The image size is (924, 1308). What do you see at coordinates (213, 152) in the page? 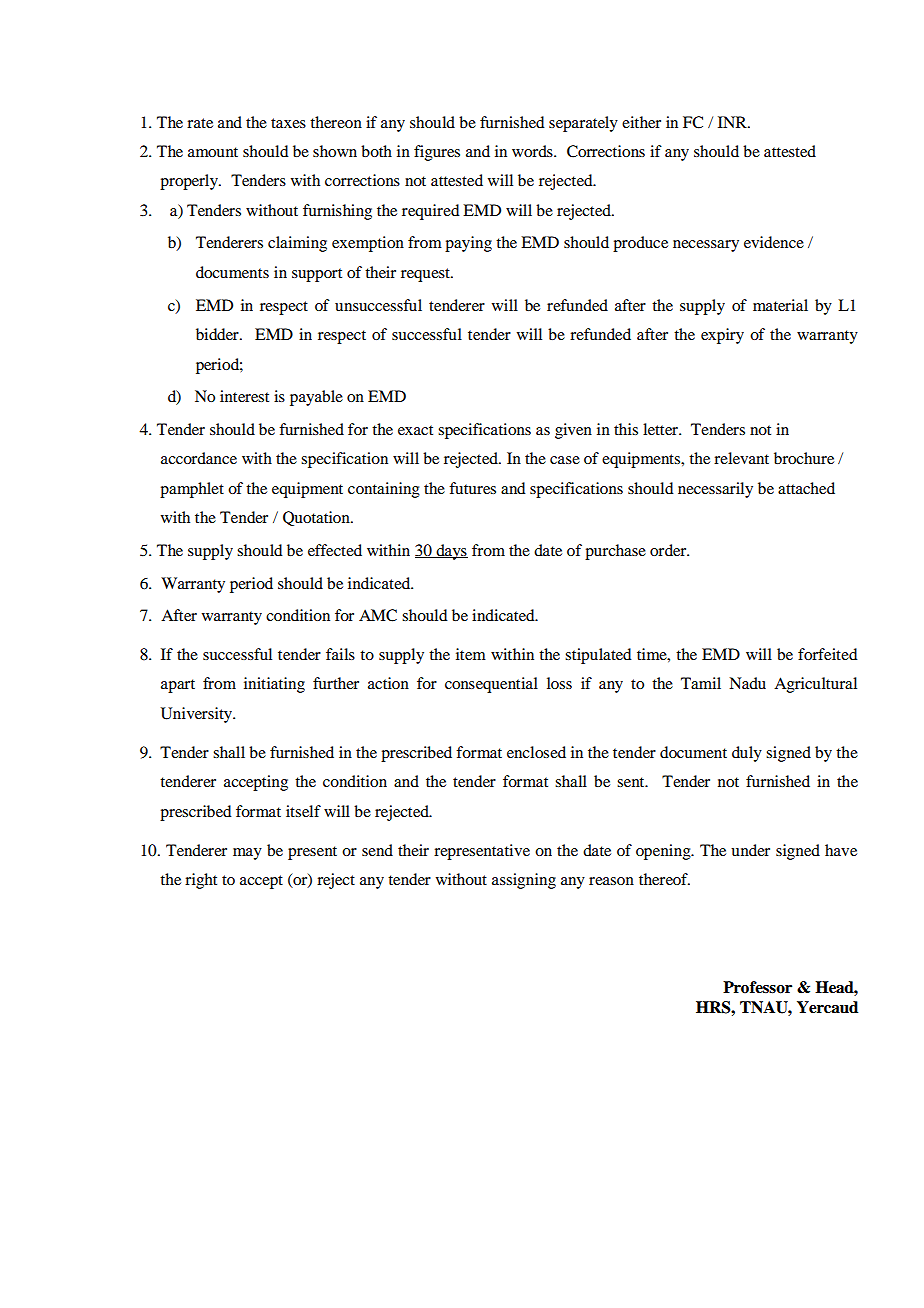
I see `amount` at bounding box center [213, 152].
